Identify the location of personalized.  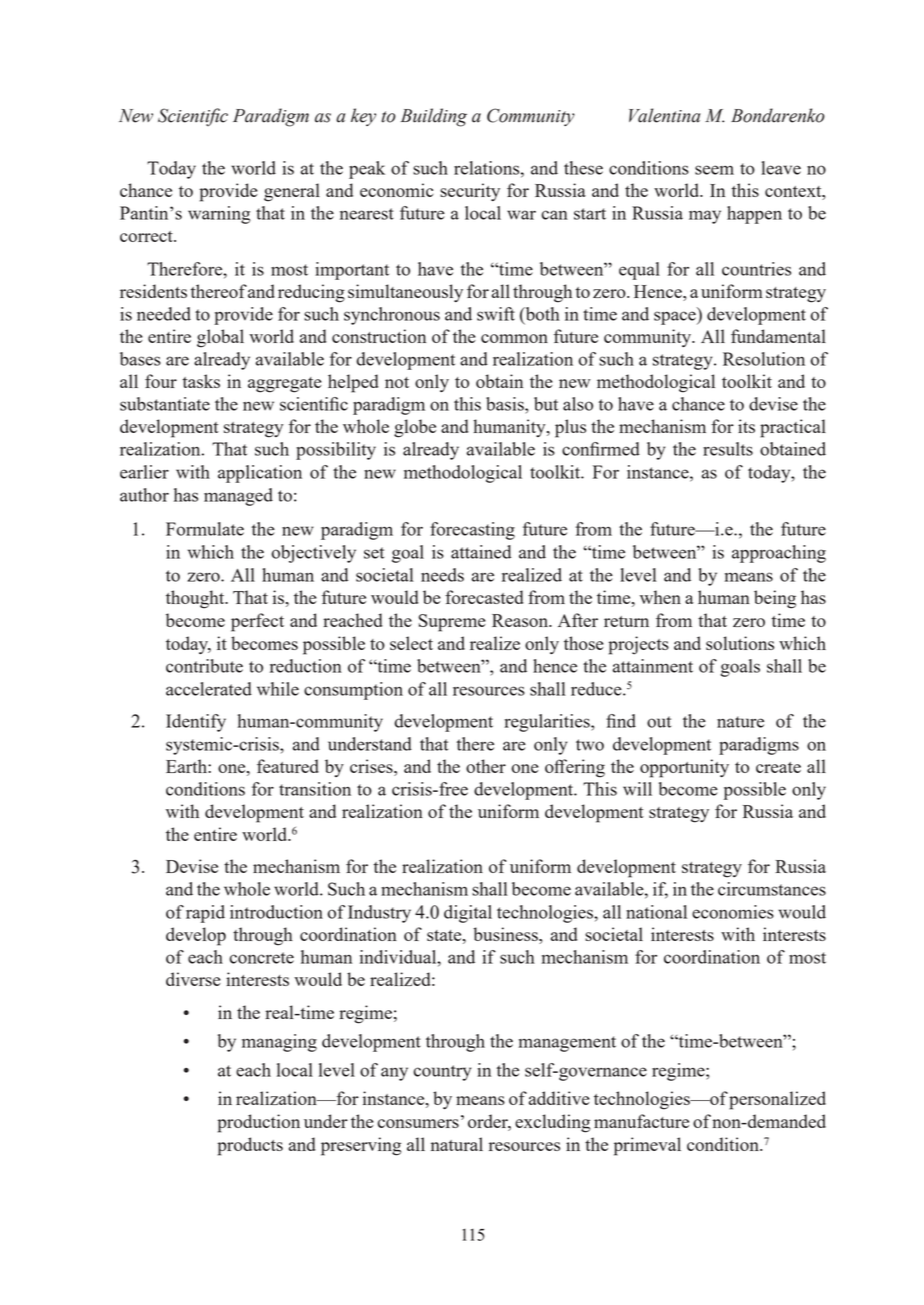
(777, 1100).
